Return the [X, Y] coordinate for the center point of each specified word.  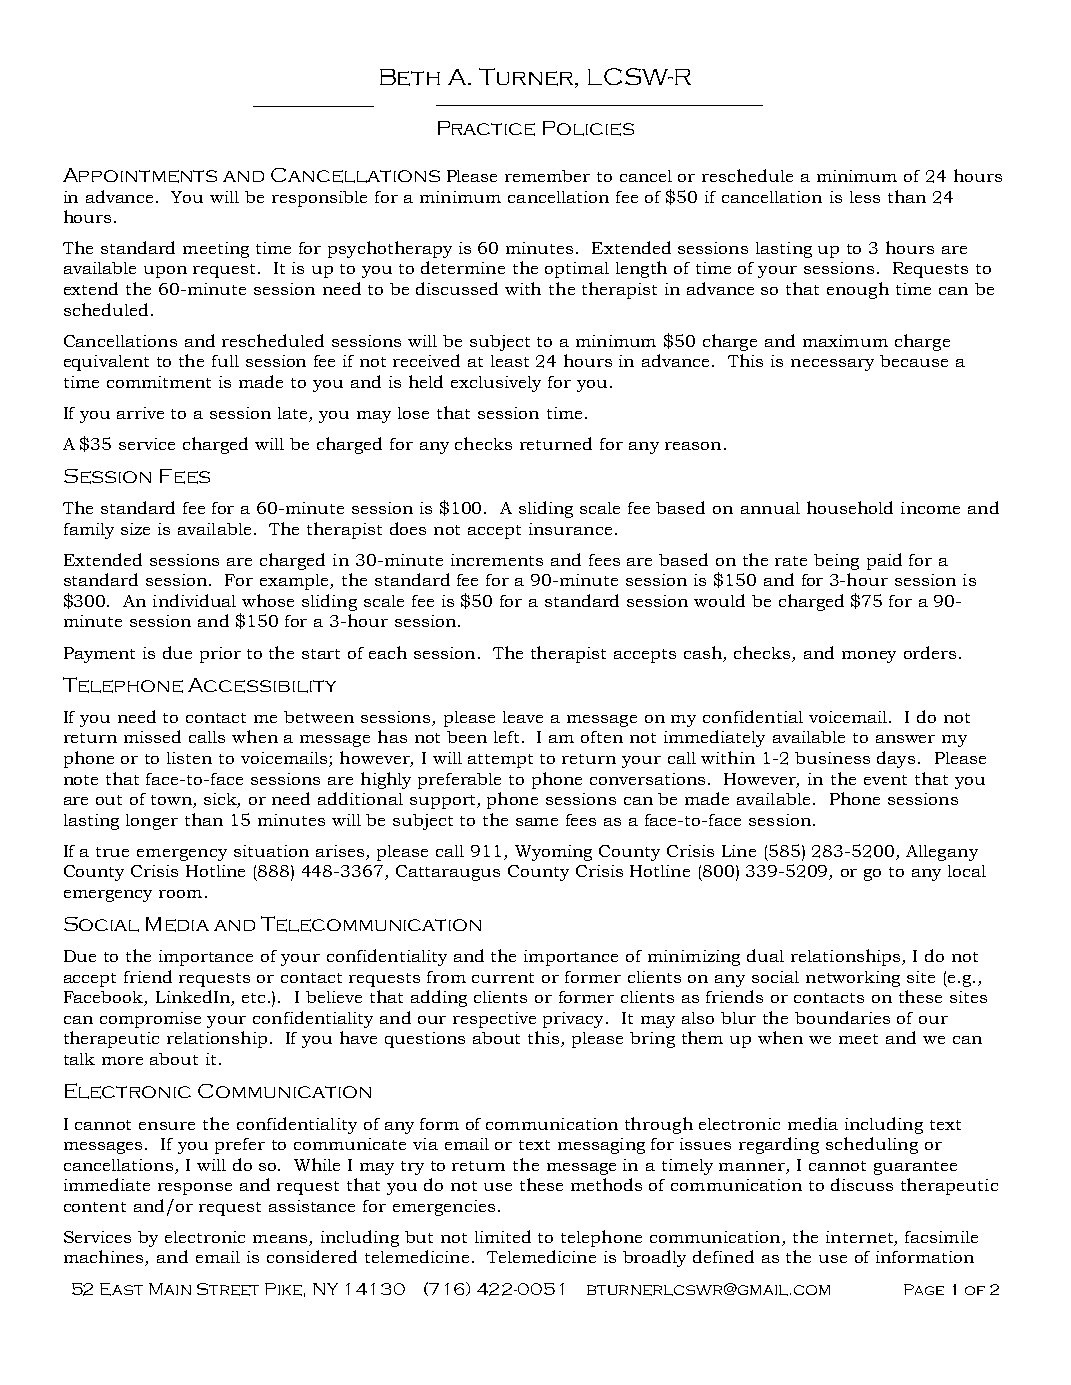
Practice [486, 128]
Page [924, 1289]
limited [503, 1236]
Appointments [140, 175]
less [865, 197]
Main [170, 1289]
